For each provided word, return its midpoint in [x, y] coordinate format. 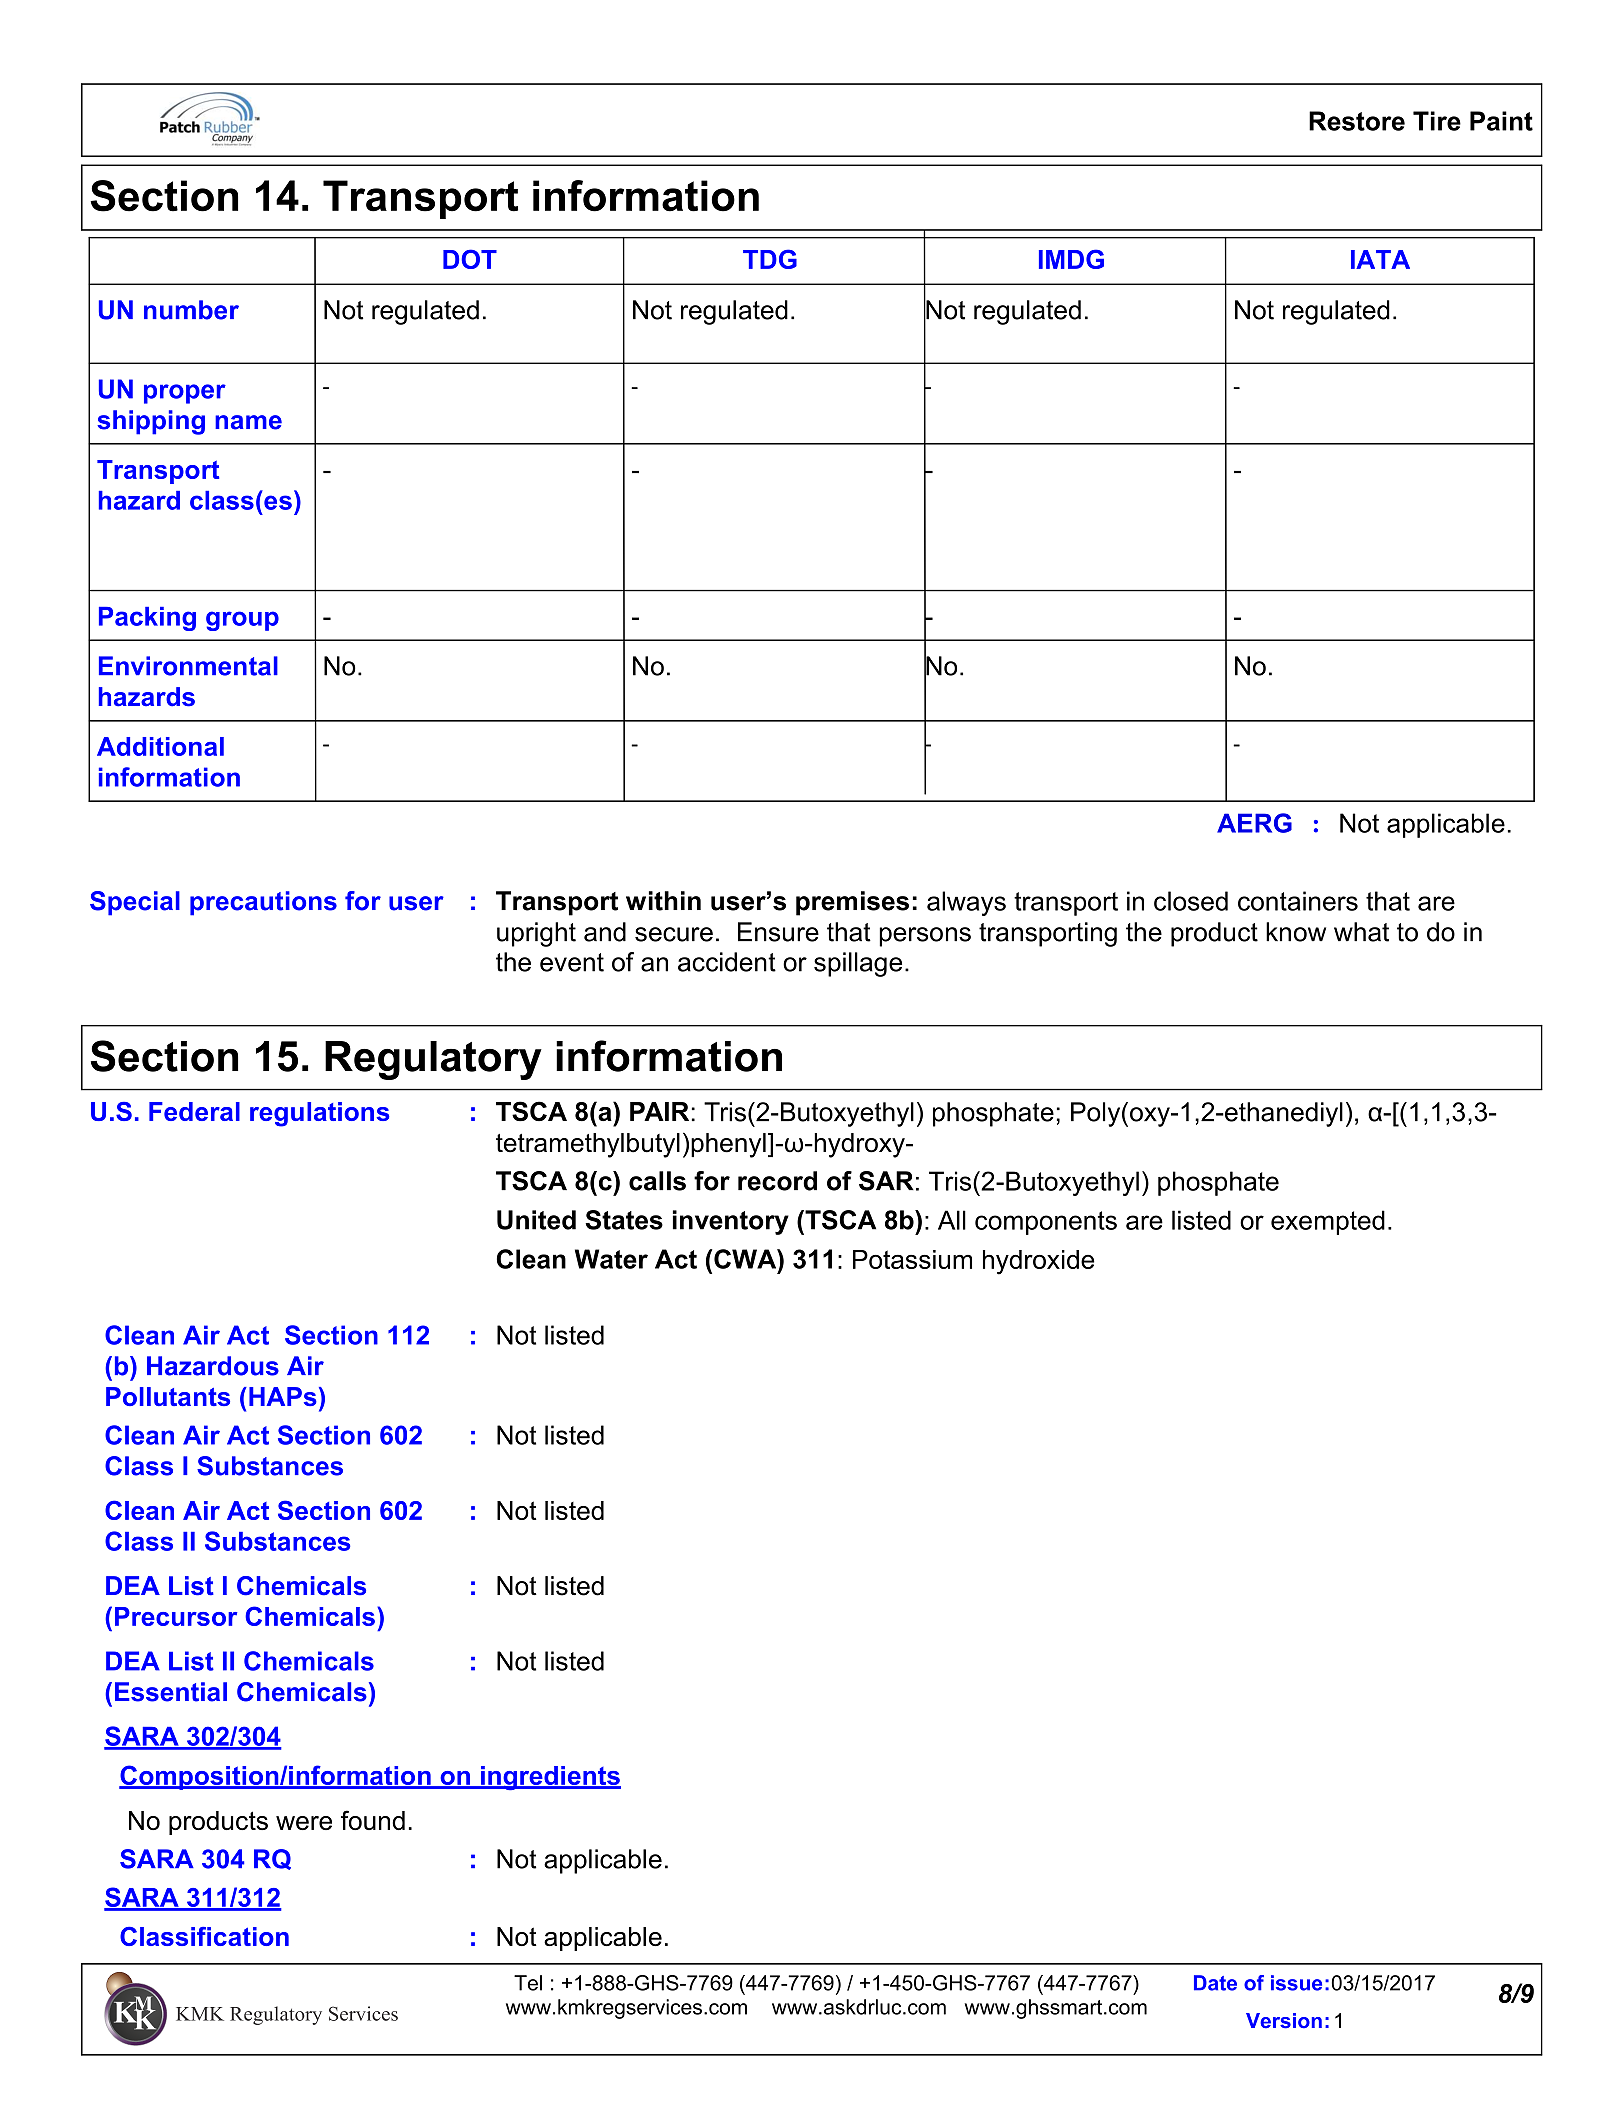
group [242, 621]
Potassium [912, 1259]
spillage [858, 964]
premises [852, 903]
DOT [470, 259]
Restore [1357, 121]
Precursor [176, 1616]
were [304, 1823]
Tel [528, 1983]
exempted [1328, 1222]
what [1361, 932]
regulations [319, 1114]
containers [1298, 901]
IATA [1380, 259]
